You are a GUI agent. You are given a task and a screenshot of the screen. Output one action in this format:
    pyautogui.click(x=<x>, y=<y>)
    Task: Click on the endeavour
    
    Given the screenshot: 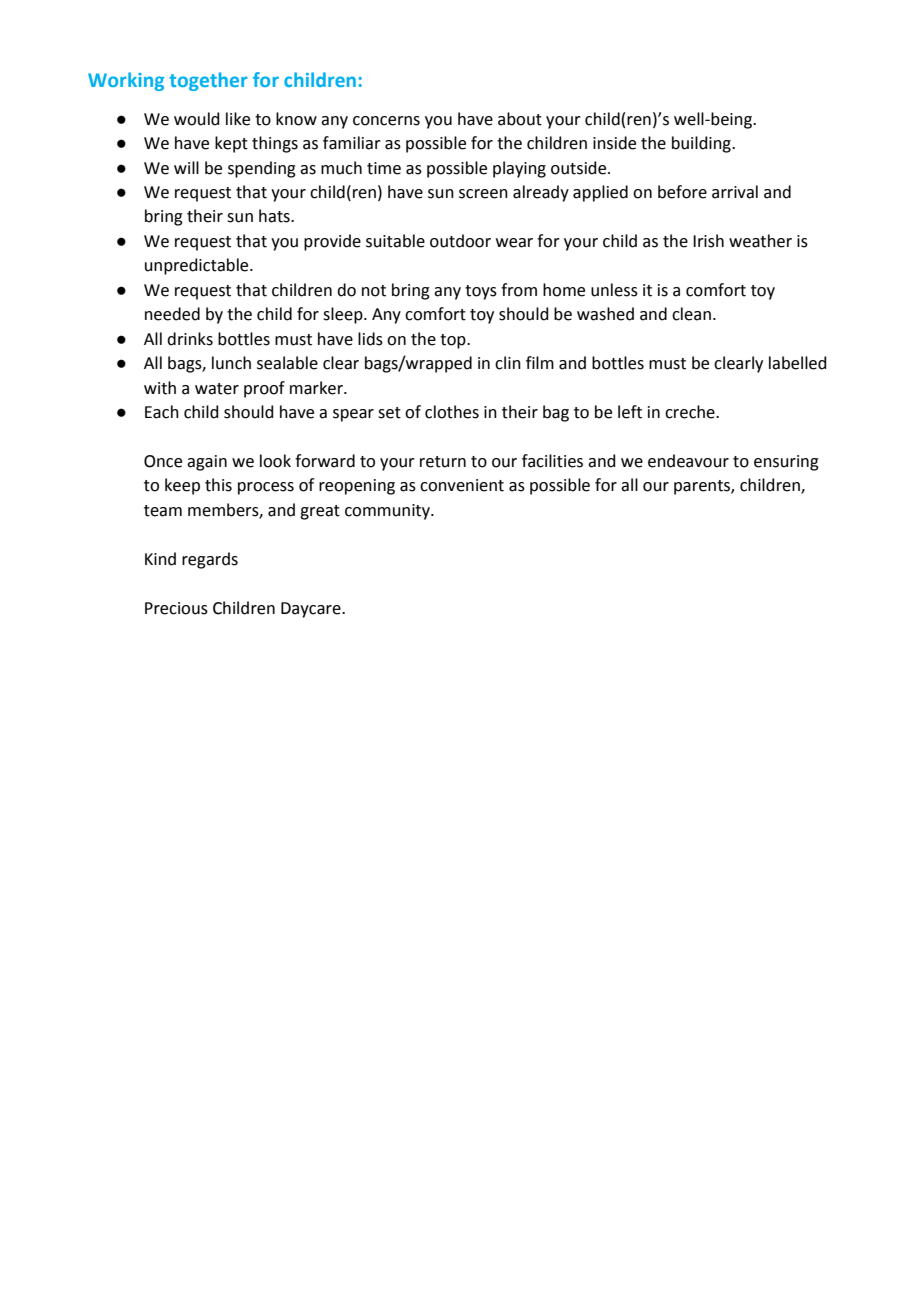 What is the action you would take?
    pyautogui.click(x=688, y=461)
